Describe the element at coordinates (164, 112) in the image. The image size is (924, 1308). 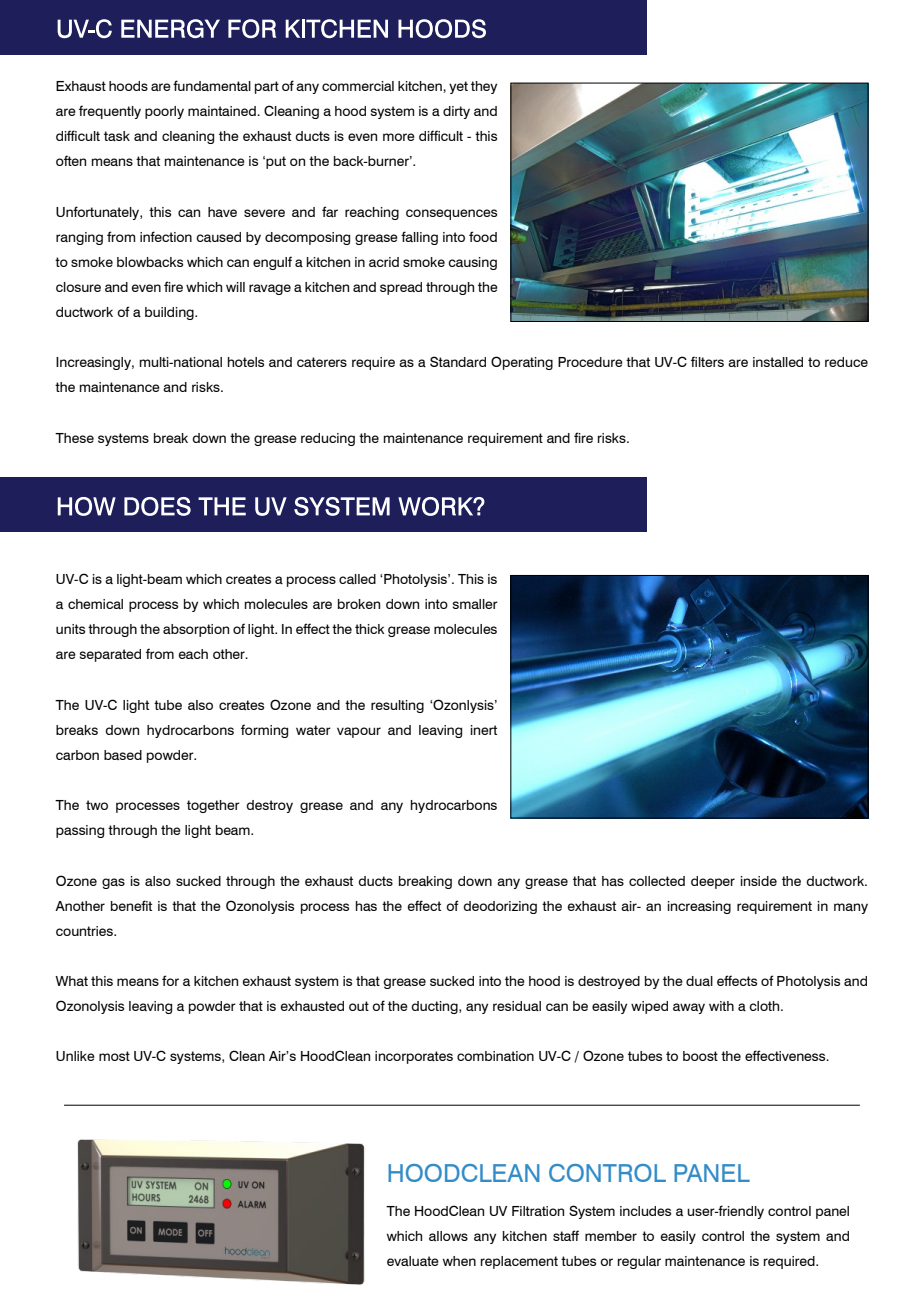
I see `poorly` at that location.
